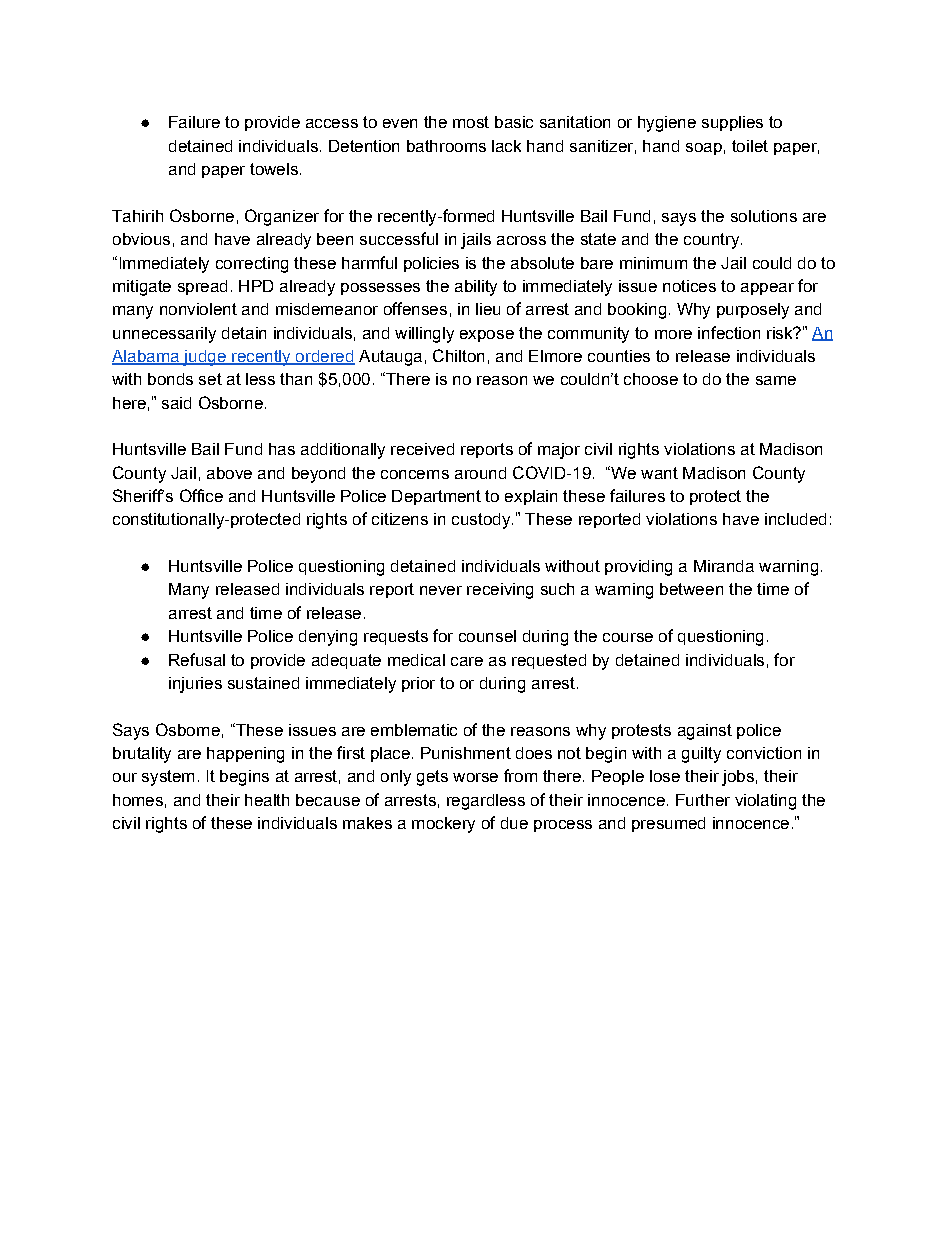  What do you see at coordinates (443, 825) in the page?
I see `mockery` at bounding box center [443, 825].
